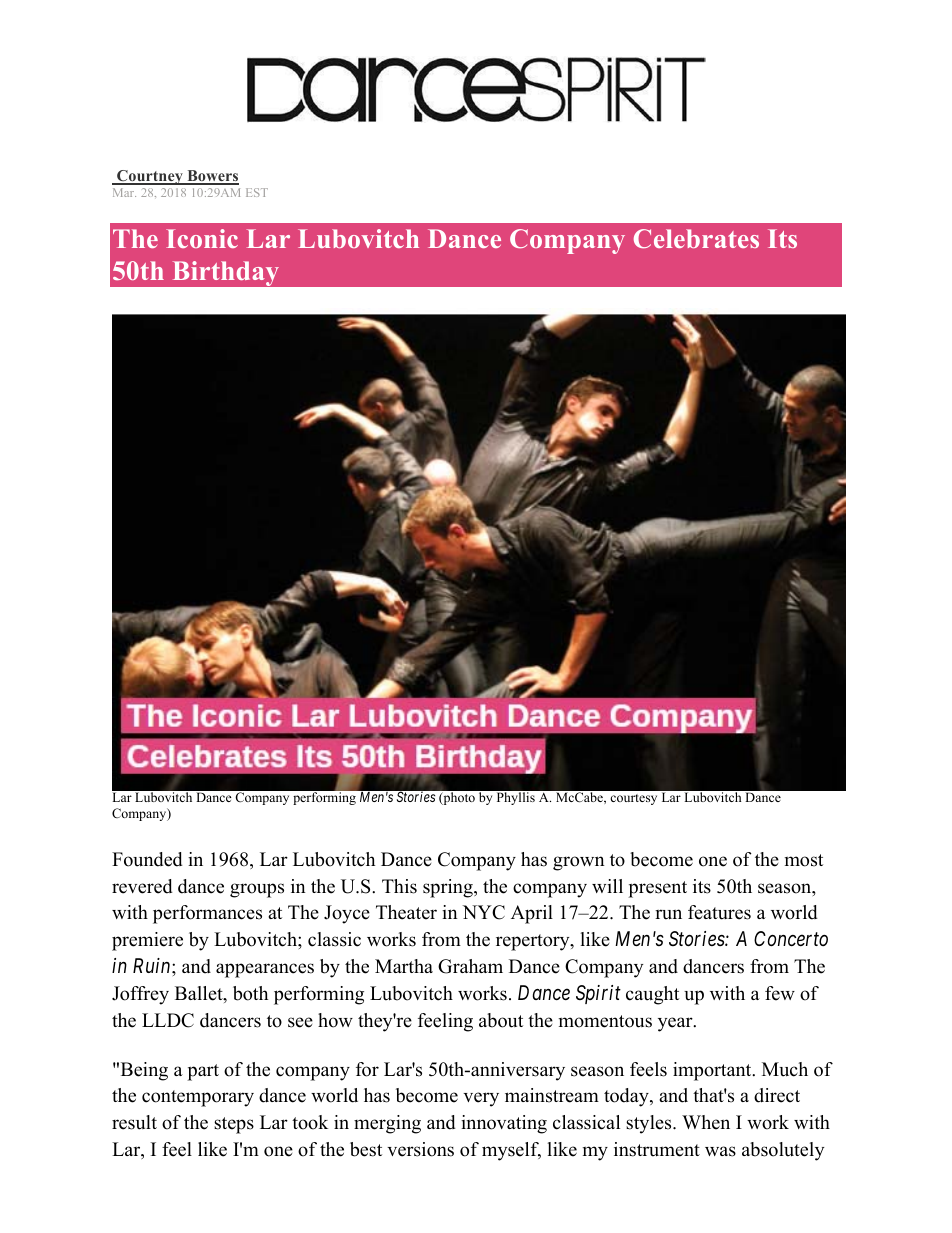 The height and width of the screenshot is (1233, 952). Describe the element at coordinates (804, 860) in the screenshot. I see `most` at that location.
